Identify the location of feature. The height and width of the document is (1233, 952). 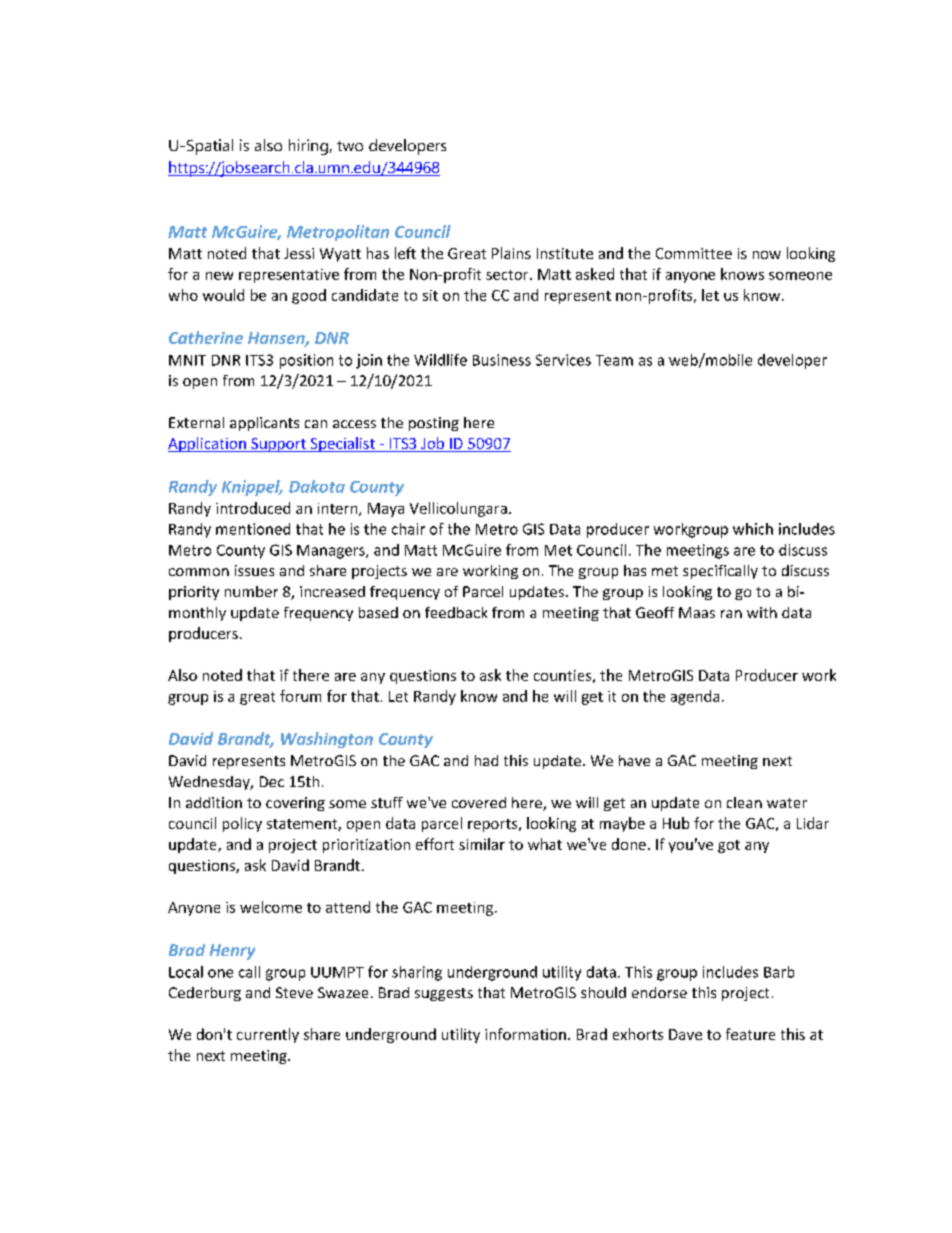
(750, 1034).
